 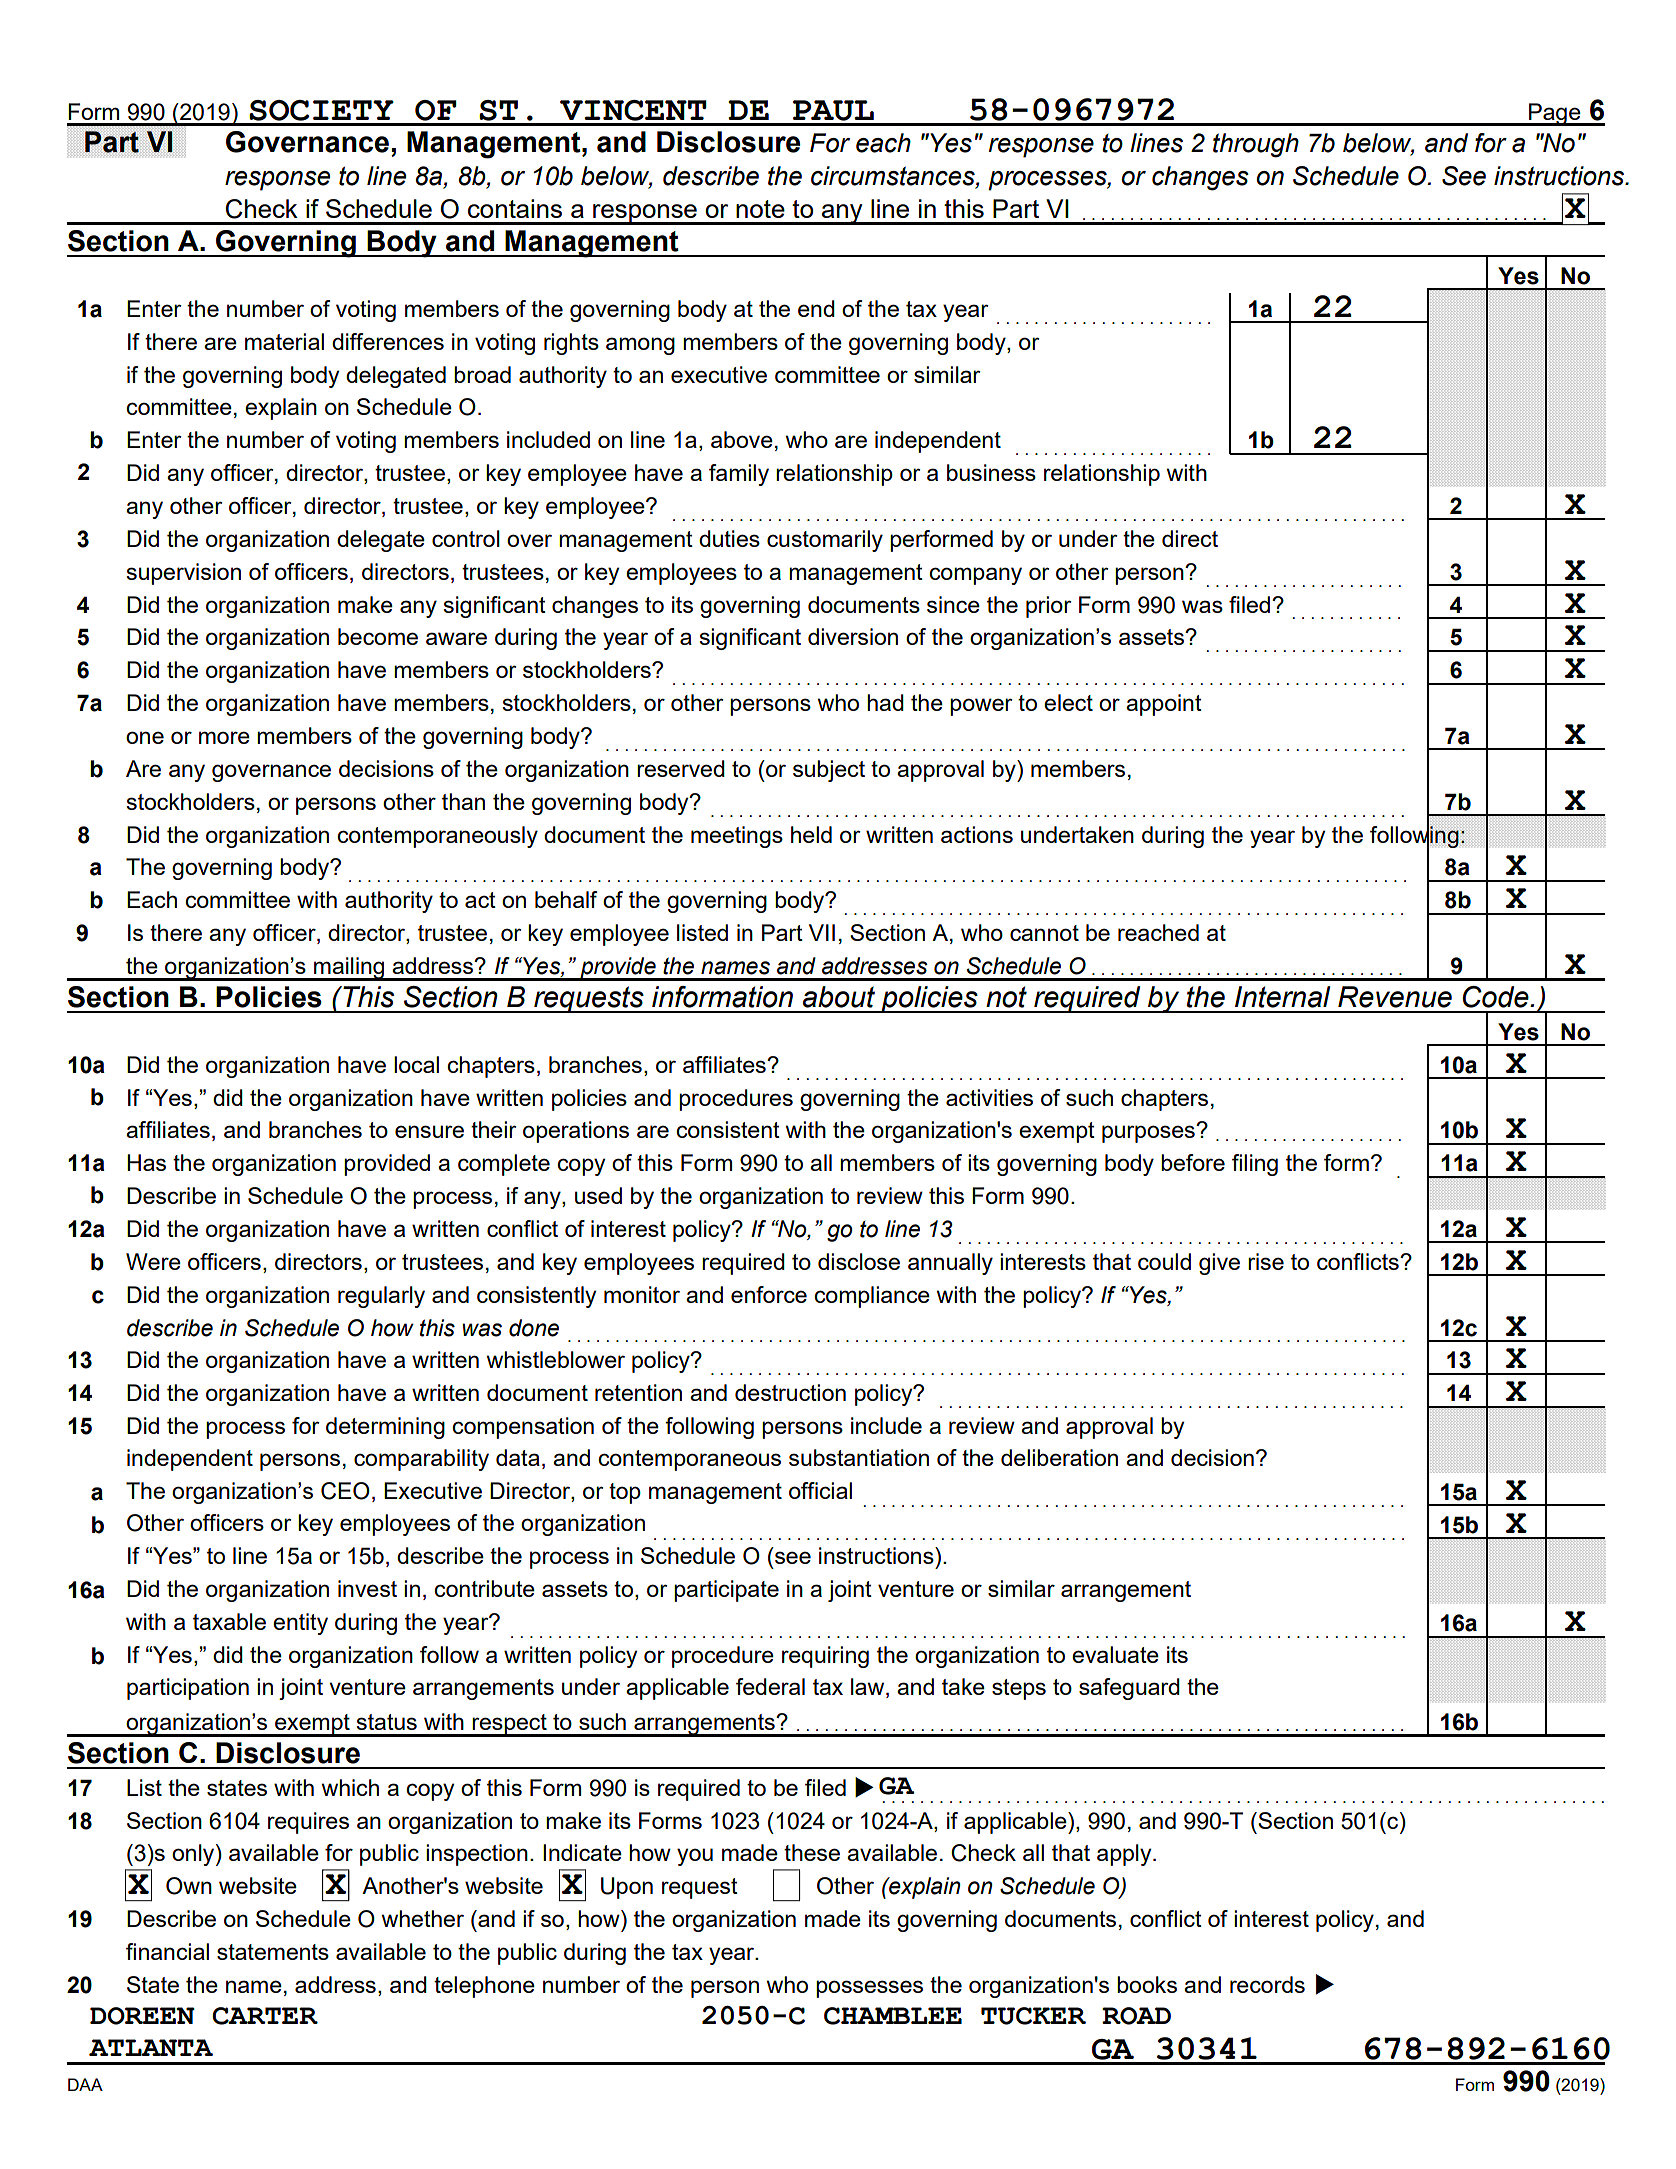 I want to click on through, so click(x=1256, y=145).
